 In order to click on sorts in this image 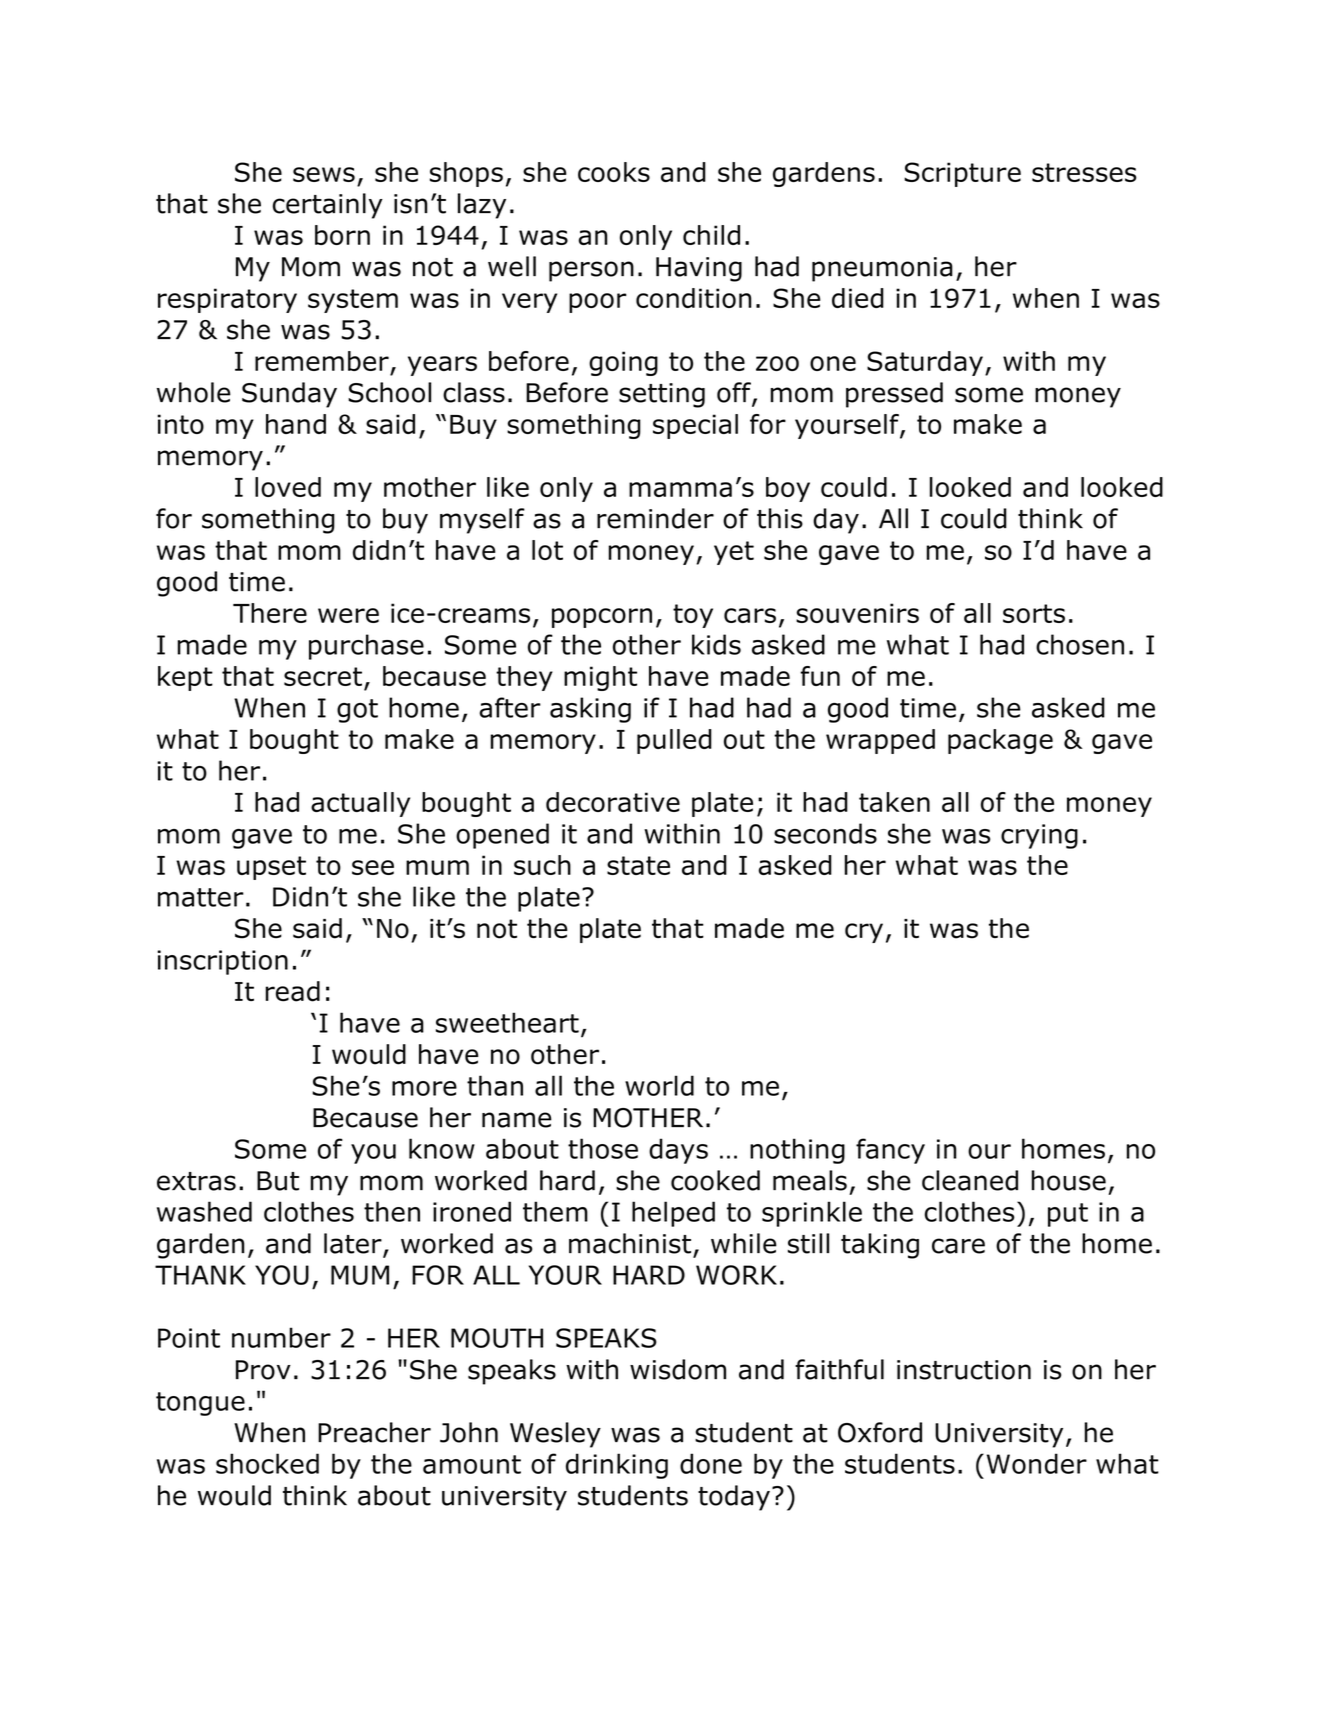, I will do `click(1034, 613)`.
